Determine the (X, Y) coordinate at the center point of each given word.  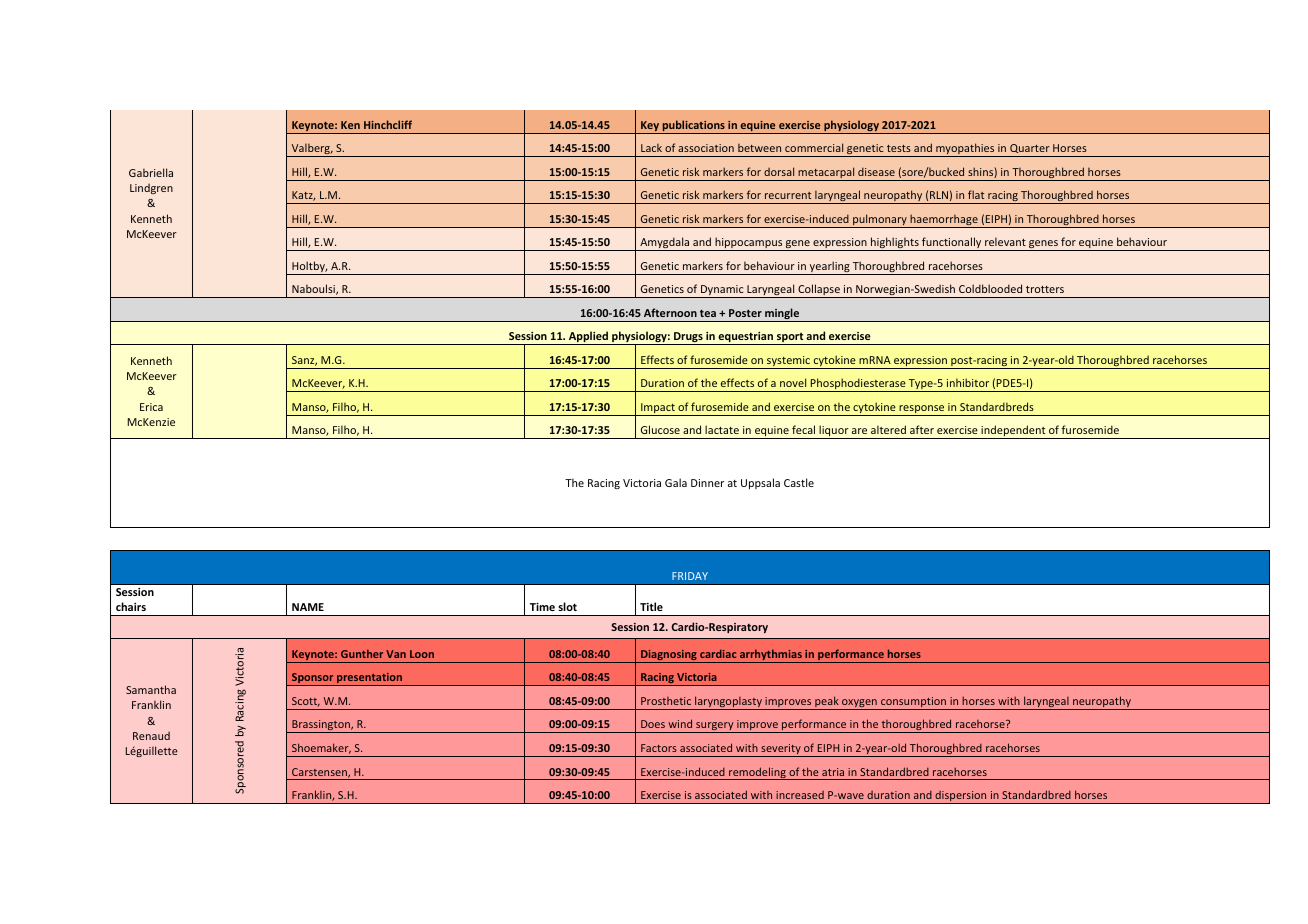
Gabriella (151, 172)
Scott (306, 702)
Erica (151, 407)
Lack (651, 148)
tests (899, 148)
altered (888, 429)
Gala (676, 482)
